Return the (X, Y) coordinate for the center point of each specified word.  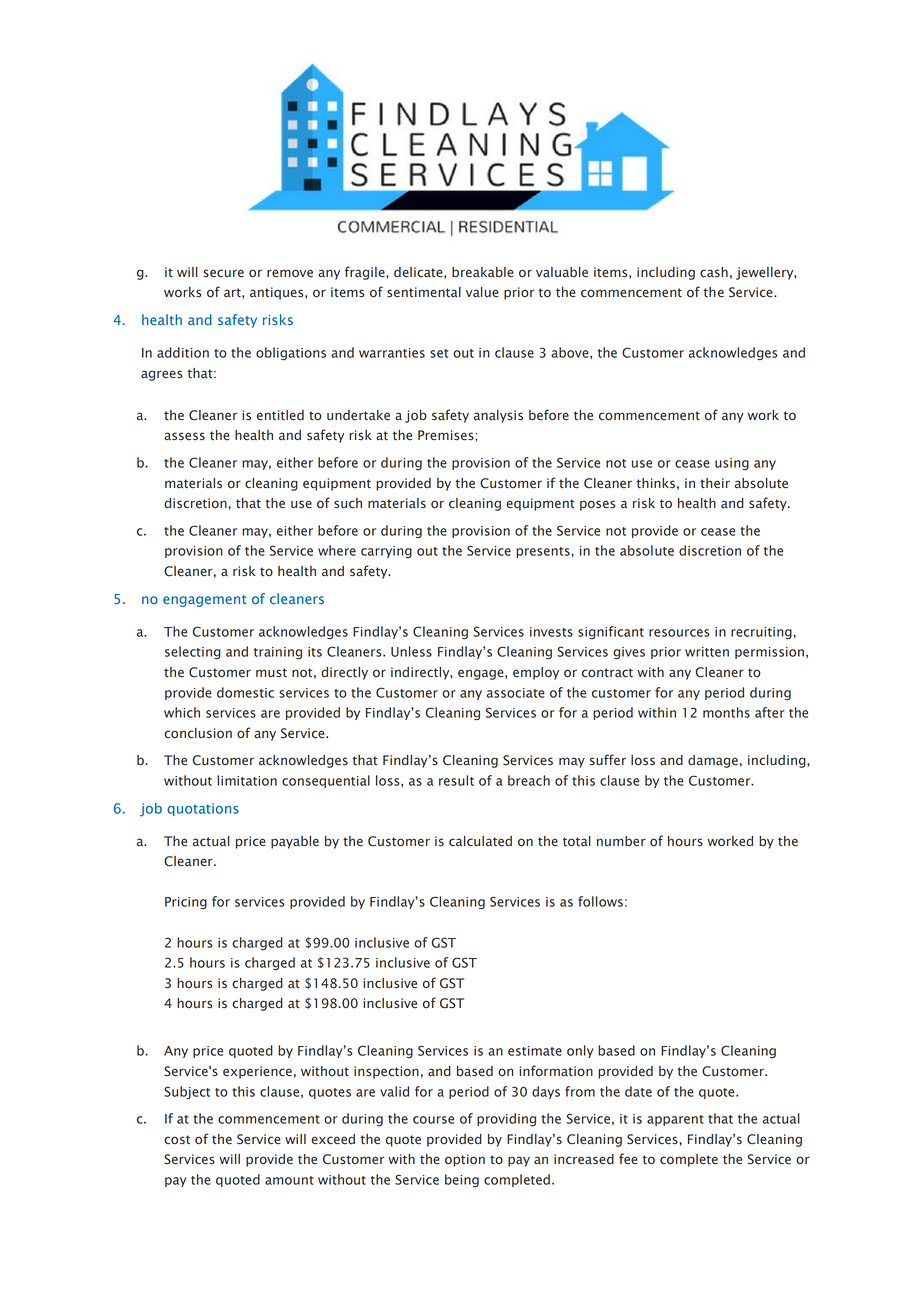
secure (223, 273)
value (482, 292)
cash (714, 272)
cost (177, 1140)
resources (679, 633)
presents (544, 552)
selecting (193, 653)
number (621, 841)
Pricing (186, 903)
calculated (480, 841)
